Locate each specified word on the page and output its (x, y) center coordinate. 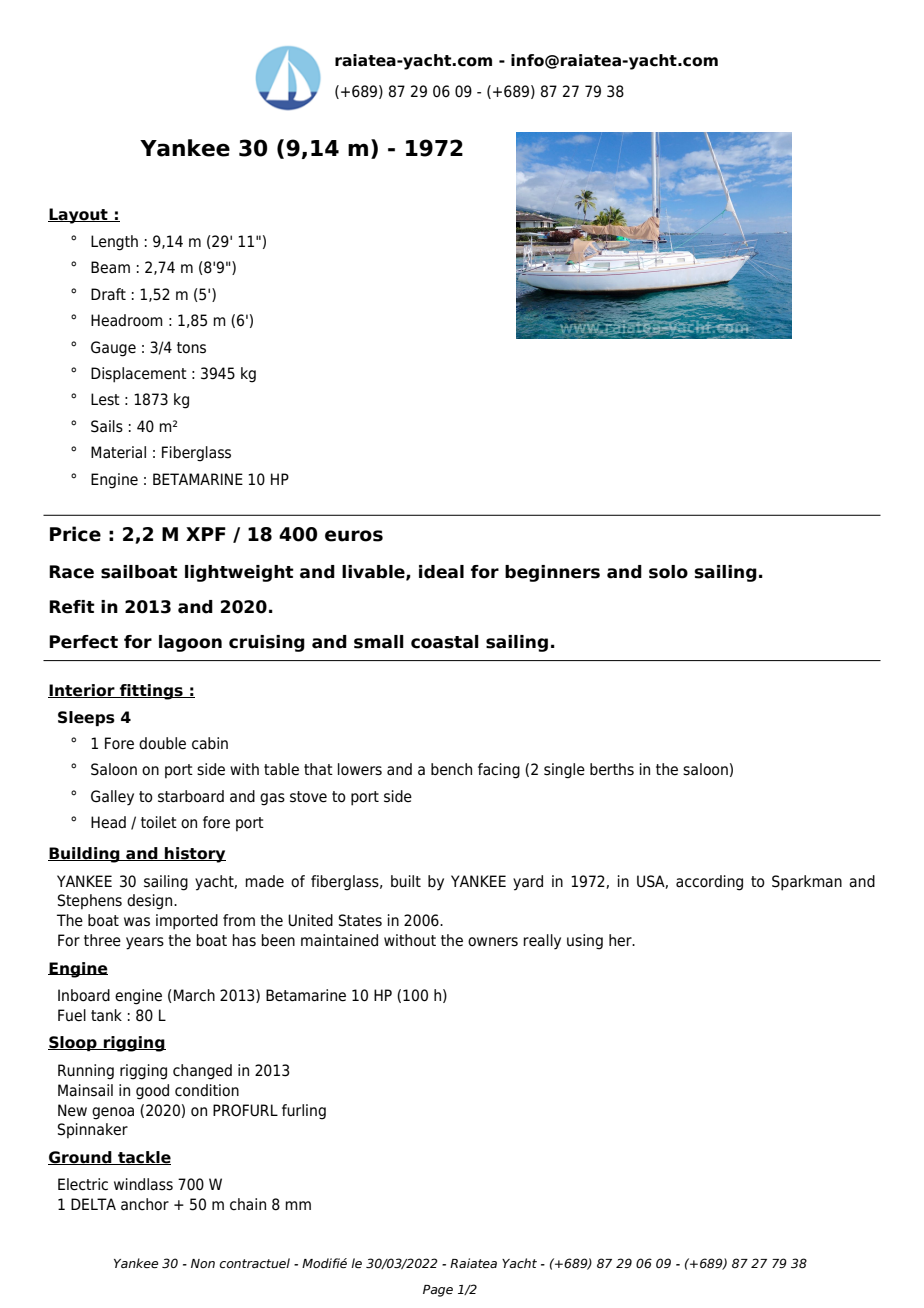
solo (668, 572)
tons (191, 348)
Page (438, 1291)
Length (114, 243)
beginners (552, 573)
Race (71, 572)
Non (203, 1263)
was (137, 922)
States (360, 920)
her (621, 940)
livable (374, 572)
